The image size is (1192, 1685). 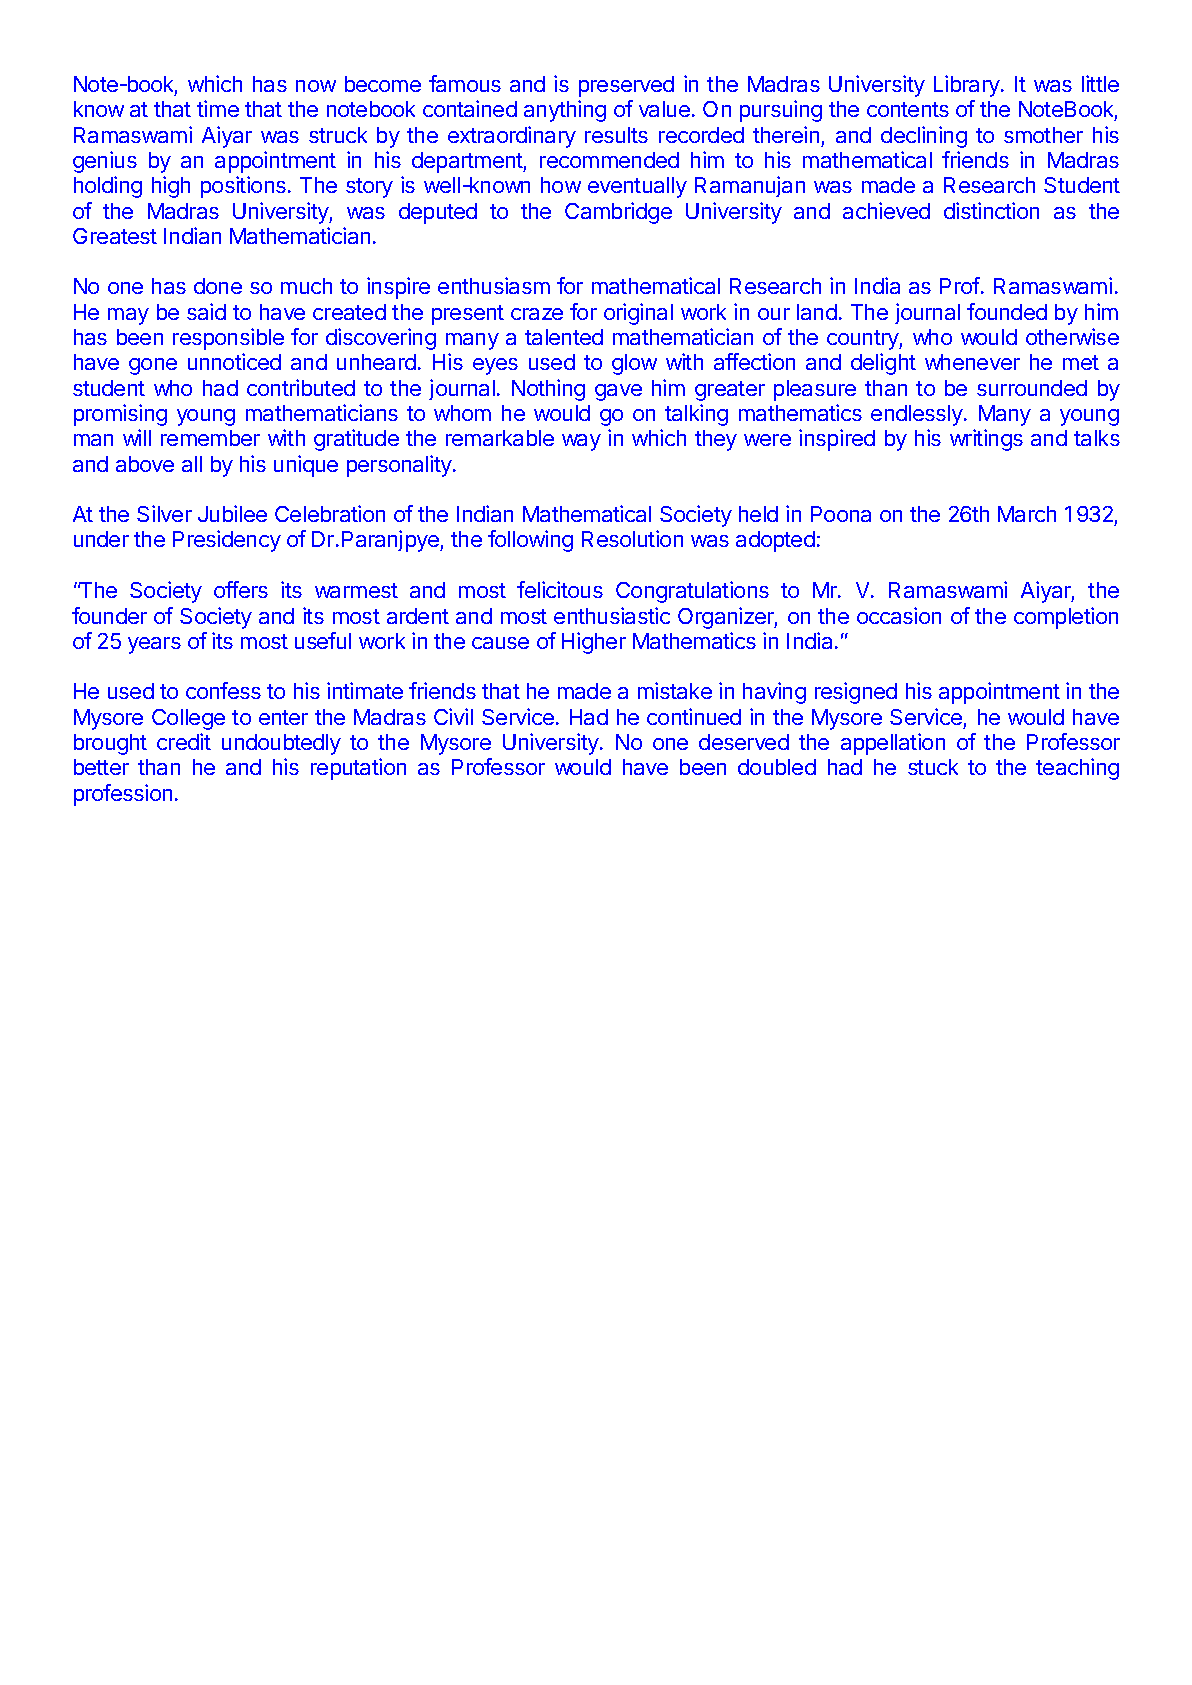 I want to click on credit, so click(x=184, y=741).
